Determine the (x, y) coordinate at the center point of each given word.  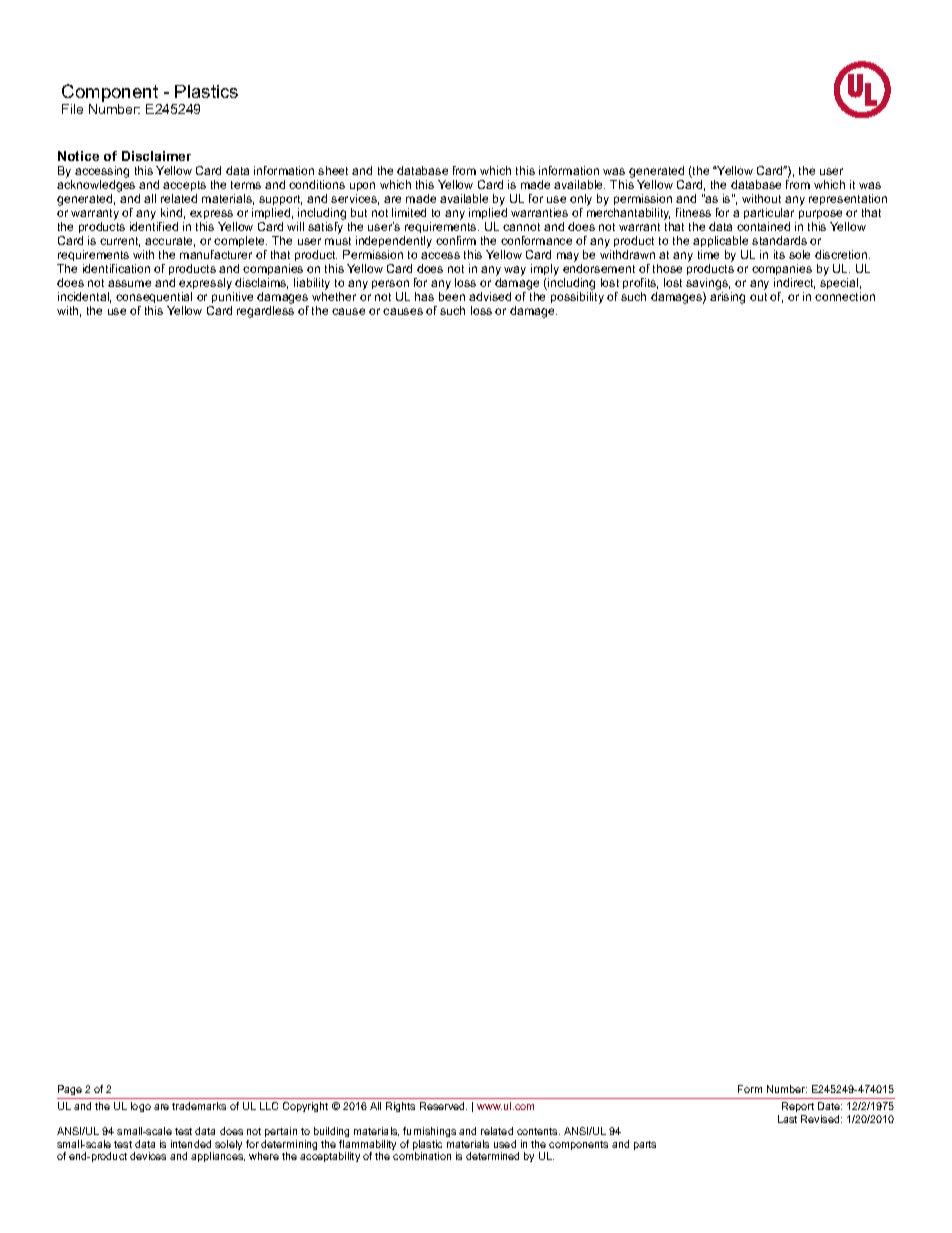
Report (798, 1109)
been (452, 296)
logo (141, 1107)
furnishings (429, 1134)
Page (70, 1090)
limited (409, 212)
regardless (265, 312)
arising (727, 298)
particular (769, 213)
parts (645, 1145)
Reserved (443, 1106)
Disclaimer (156, 156)
